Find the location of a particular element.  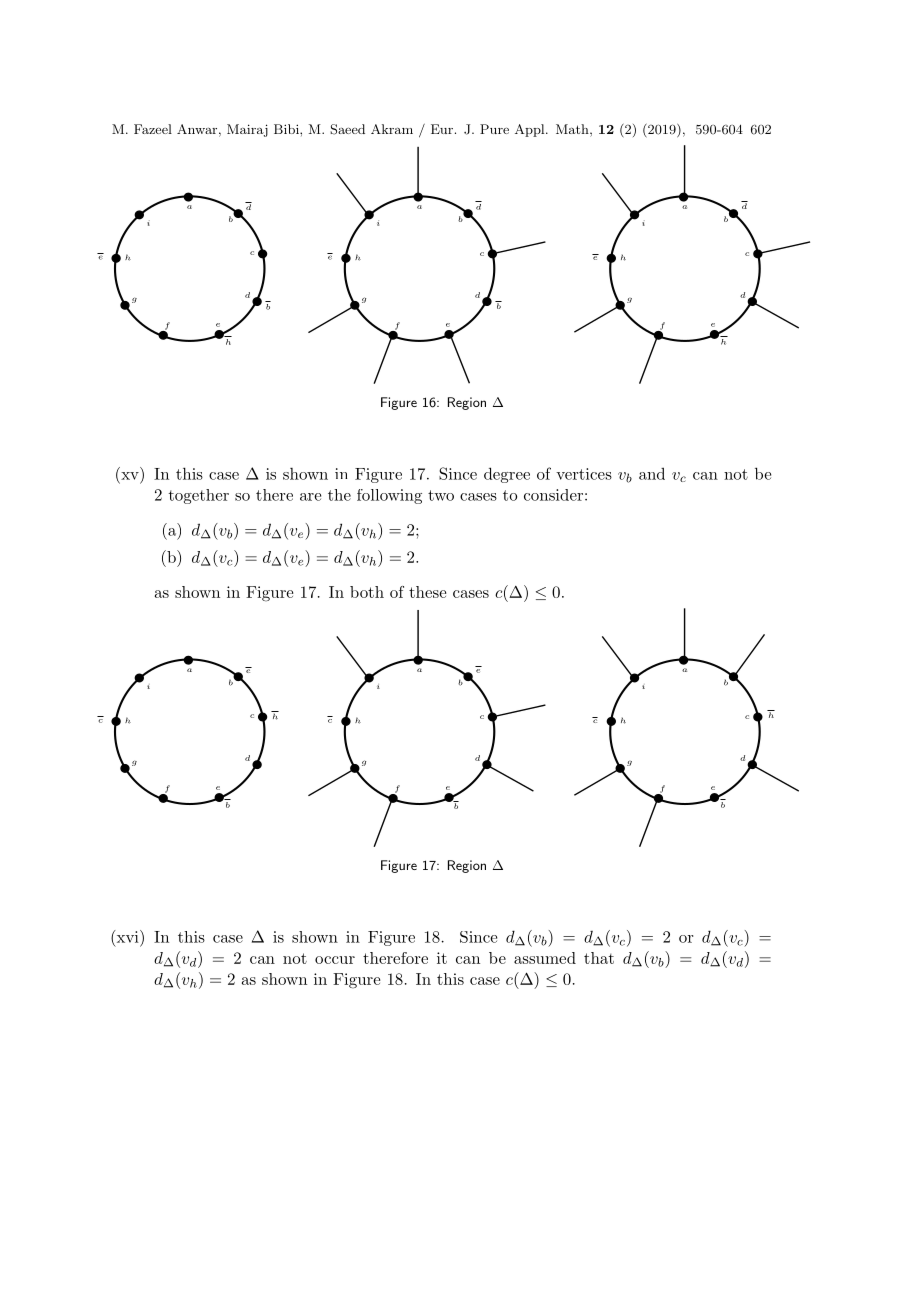

together is located at coordinates (199, 496).
